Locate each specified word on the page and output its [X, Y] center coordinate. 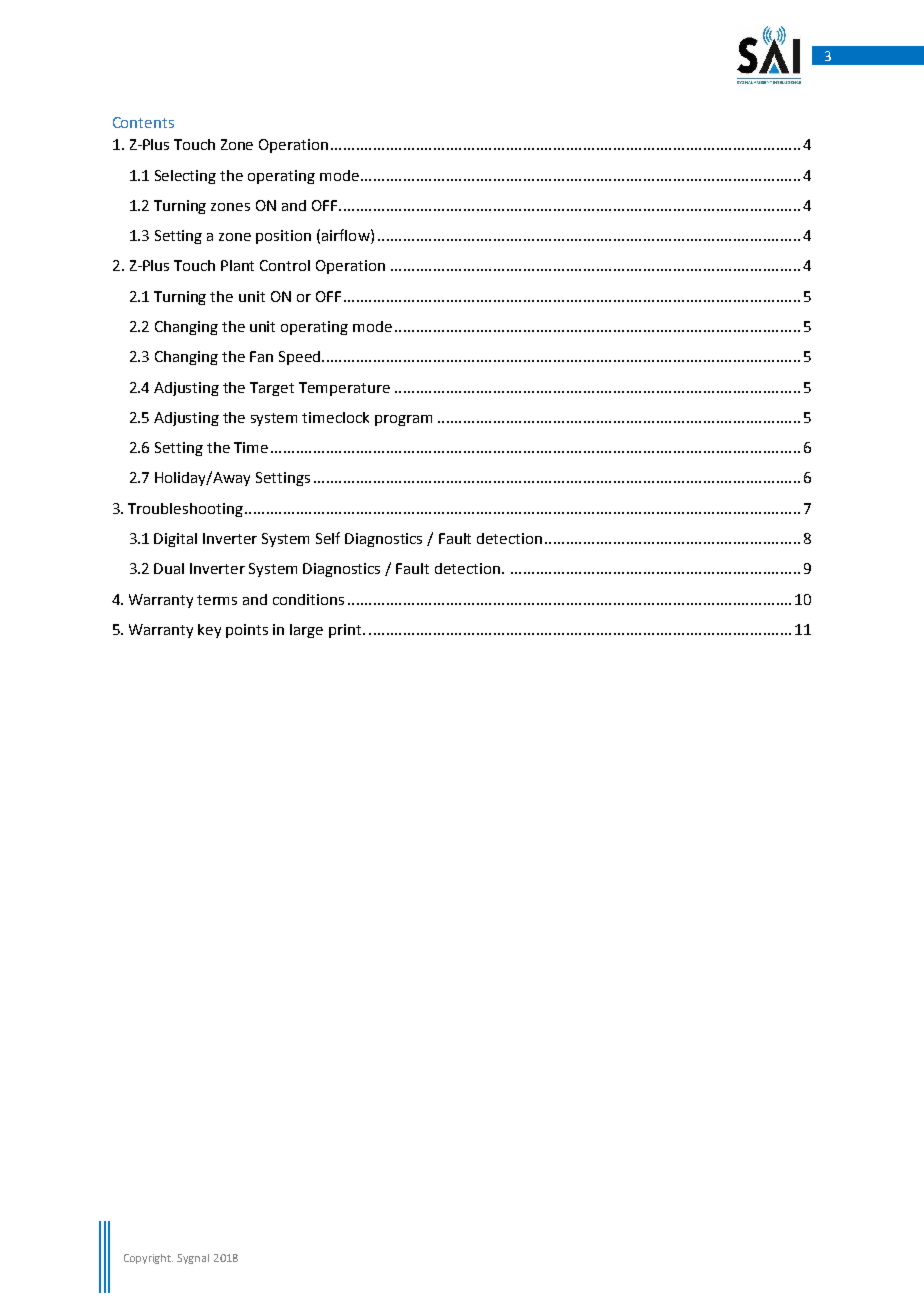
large [306, 631]
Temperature [344, 389]
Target [272, 389]
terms [217, 600]
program [403, 420]
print [346, 631]
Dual [169, 568]
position [283, 237]
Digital [175, 540]
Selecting [185, 177]
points [247, 631]
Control [285, 265]
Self [328, 538]
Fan [261, 356]
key [209, 631]
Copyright [148, 1259]
